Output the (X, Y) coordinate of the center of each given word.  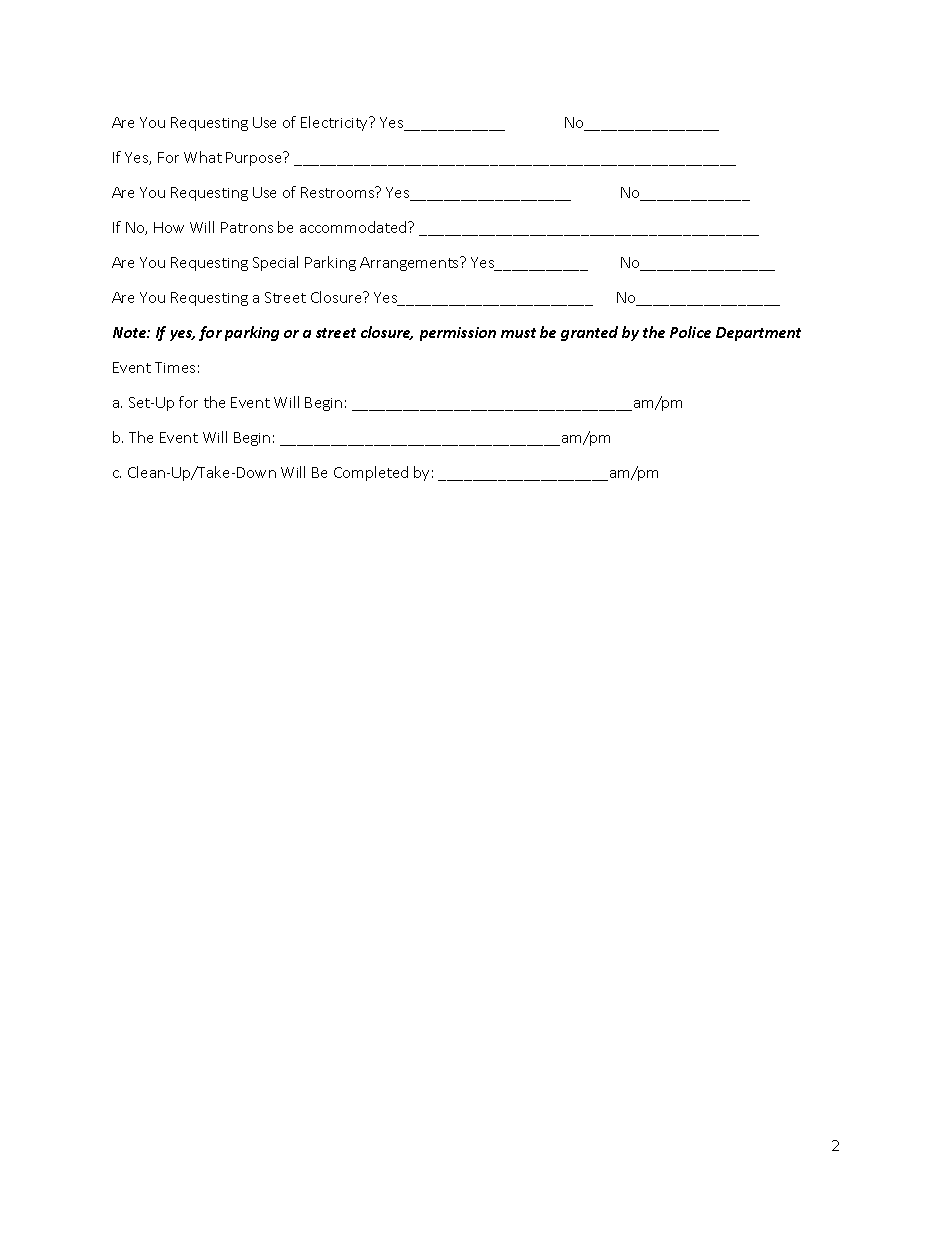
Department (758, 334)
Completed (371, 473)
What (203, 157)
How (169, 227)
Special (275, 263)
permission (458, 334)
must (518, 333)
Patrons (247, 227)
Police (690, 332)
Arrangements (410, 264)
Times (175, 367)
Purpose (255, 158)
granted (589, 333)
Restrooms (339, 192)
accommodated (354, 227)
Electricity (336, 123)
